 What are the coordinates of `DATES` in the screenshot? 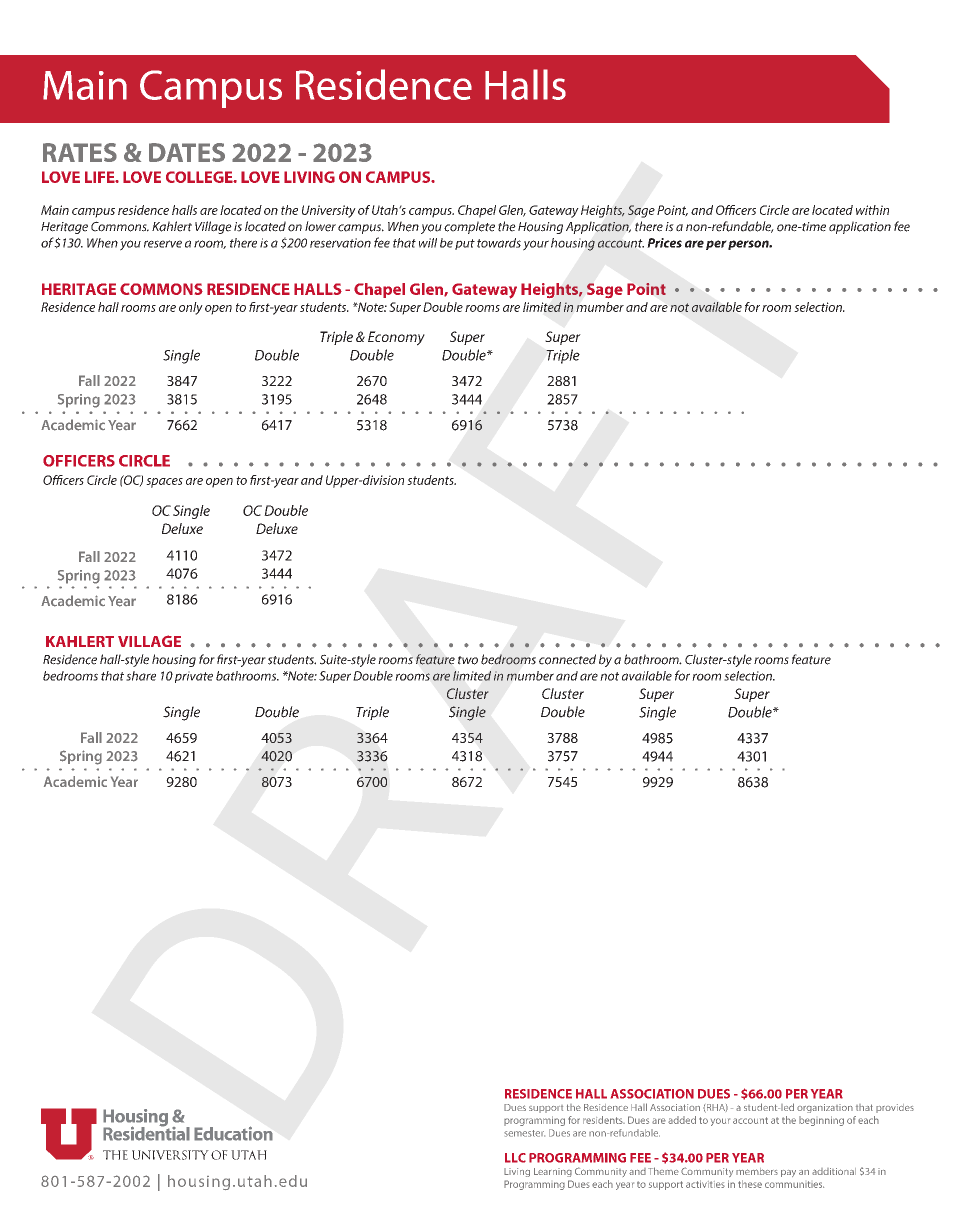 It's located at (187, 152).
